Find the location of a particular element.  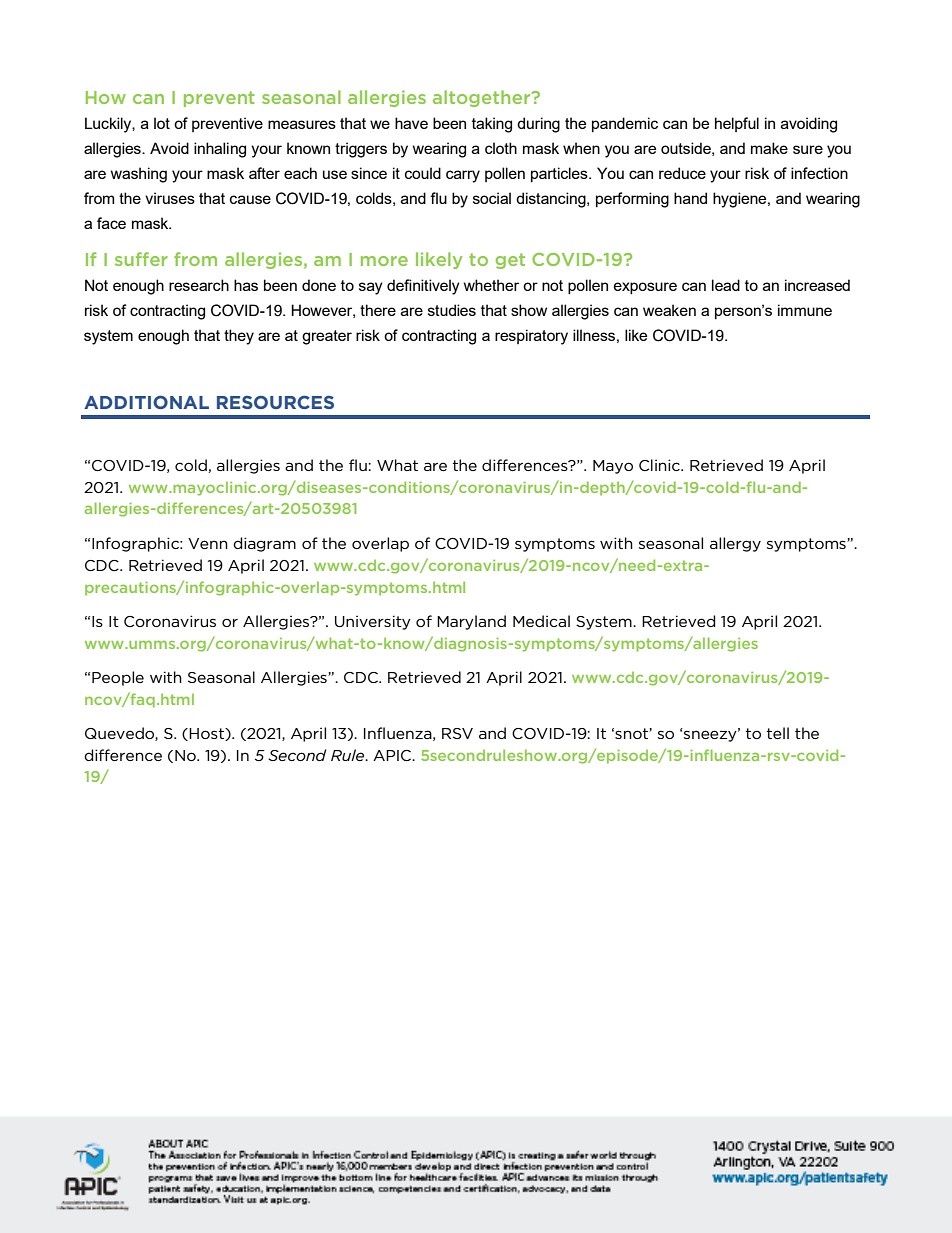

taking is located at coordinates (492, 125).
